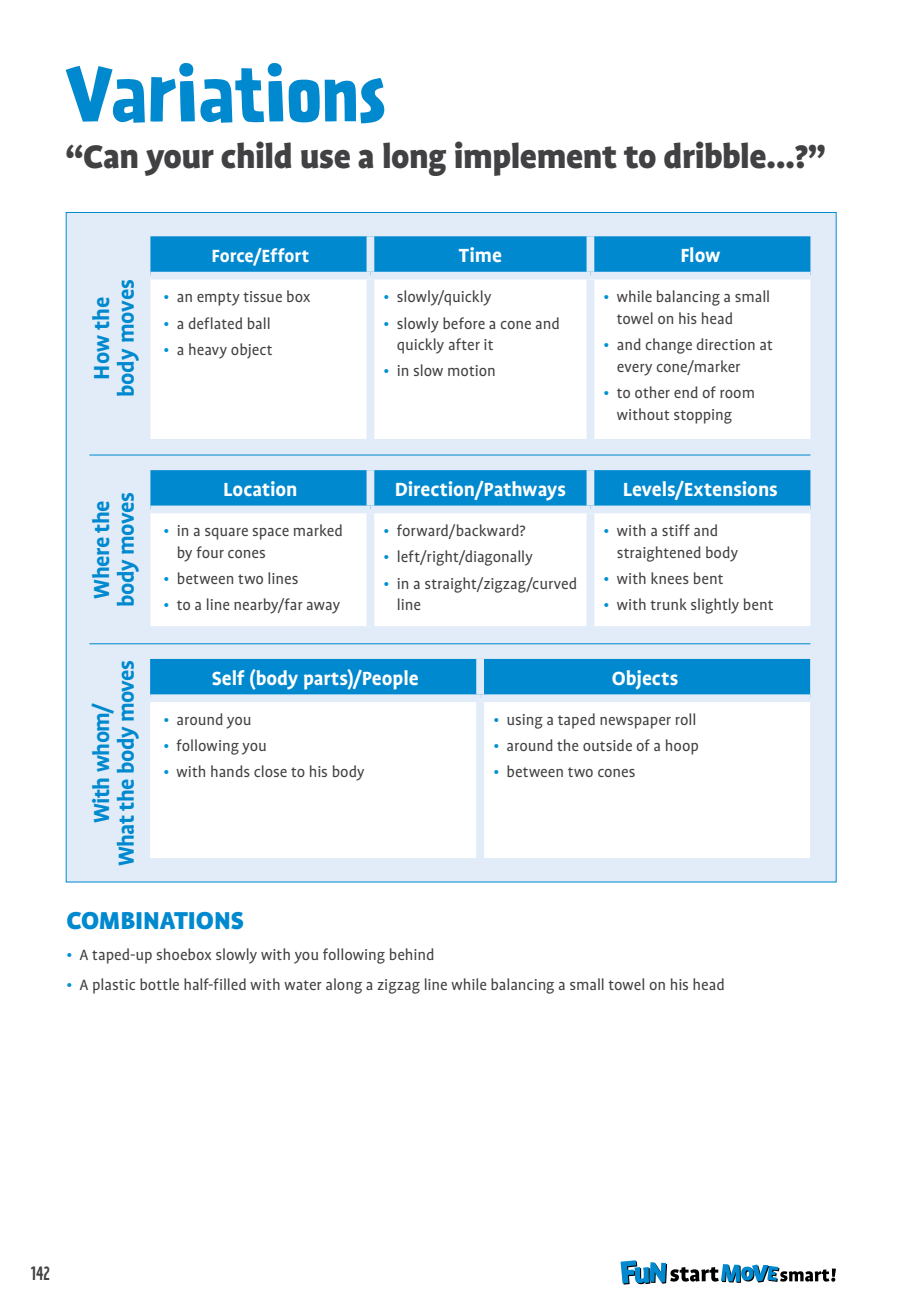 This screenshot has width=924, height=1308. Describe the element at coordinates (676, 530) in the screenshot. I see `stiff` at that location.
